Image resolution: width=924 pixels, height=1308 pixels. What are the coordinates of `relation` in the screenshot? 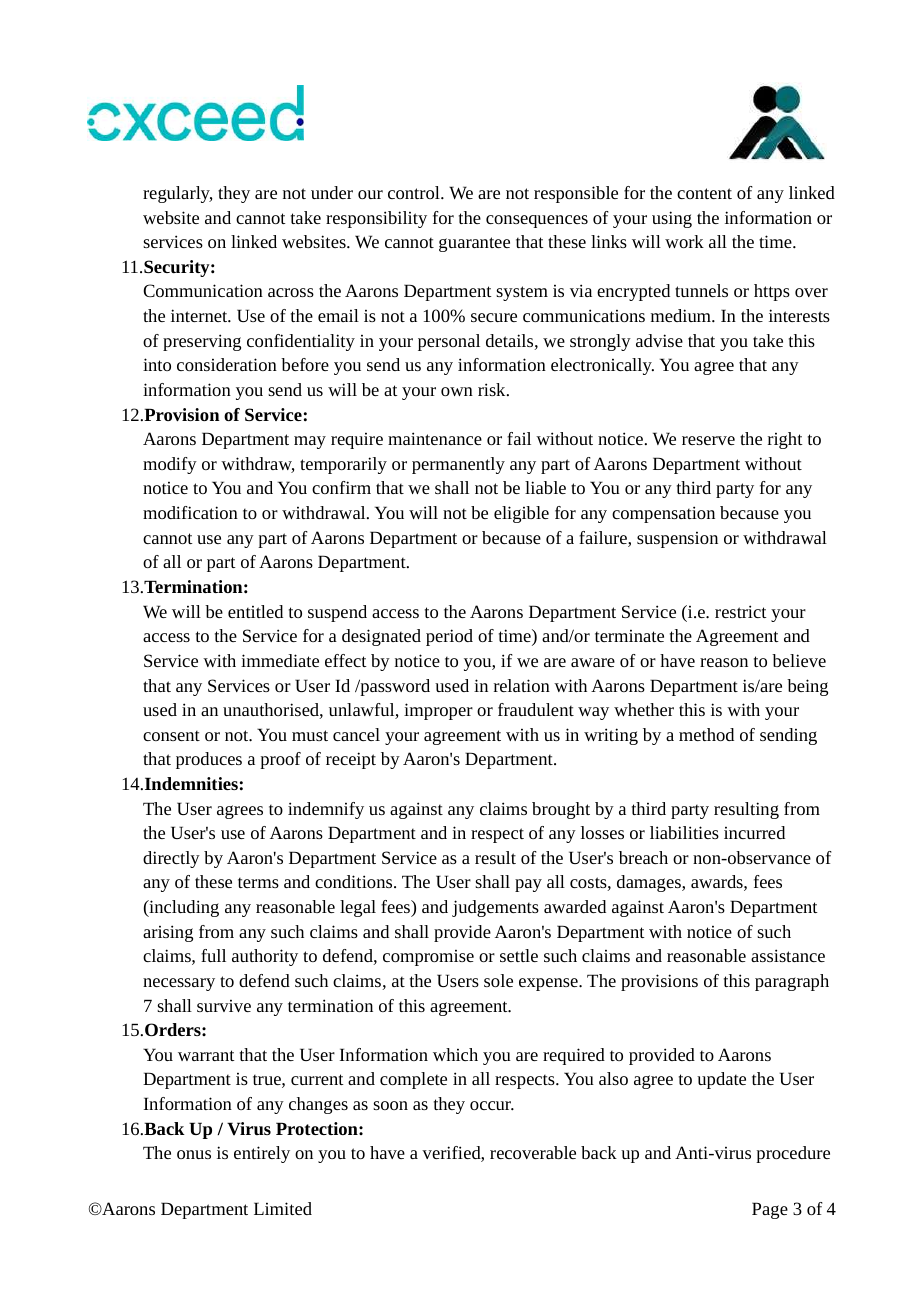 It's located at (522, 685).
